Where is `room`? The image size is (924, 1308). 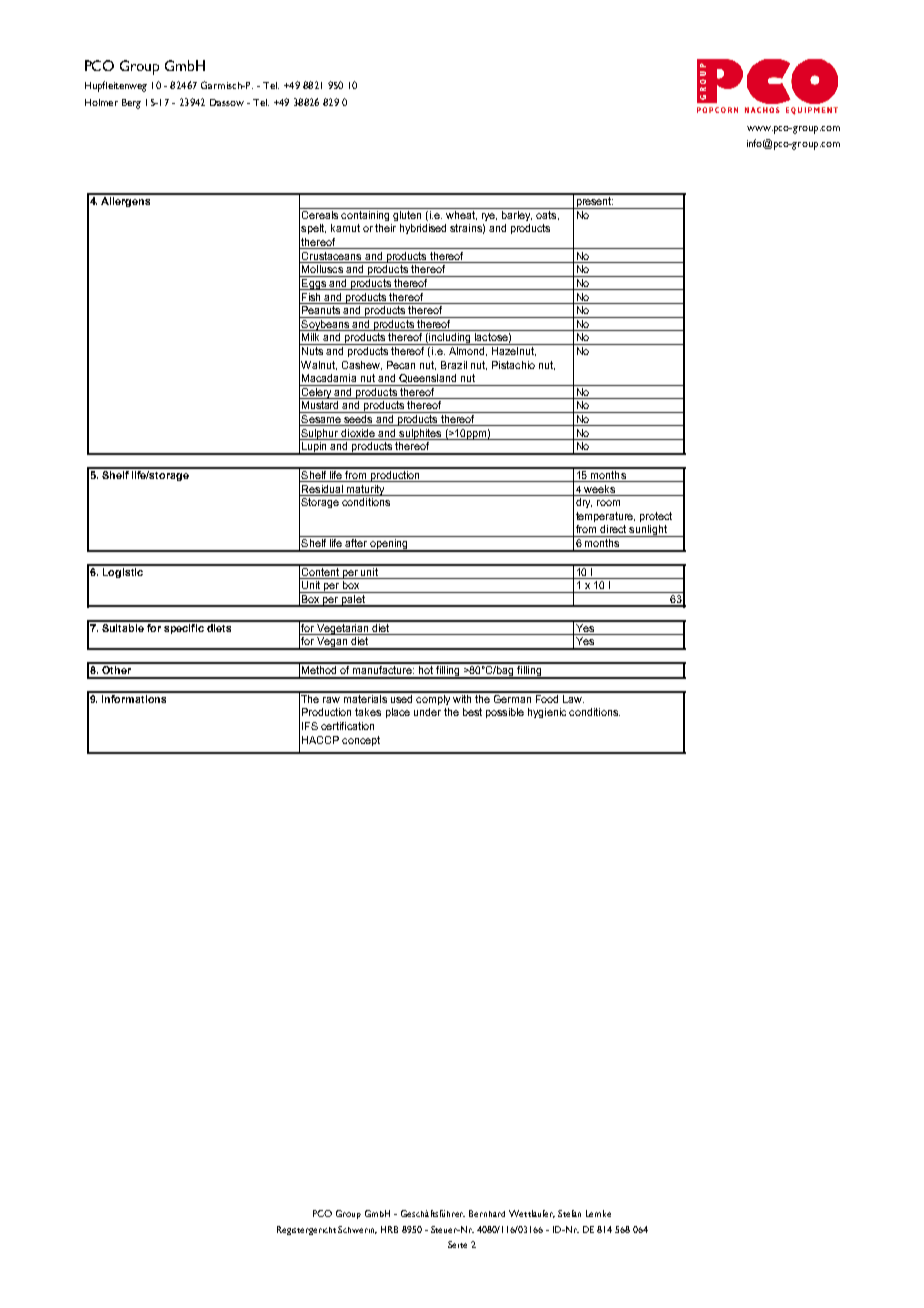
room is located at coordinates (608, 503).
